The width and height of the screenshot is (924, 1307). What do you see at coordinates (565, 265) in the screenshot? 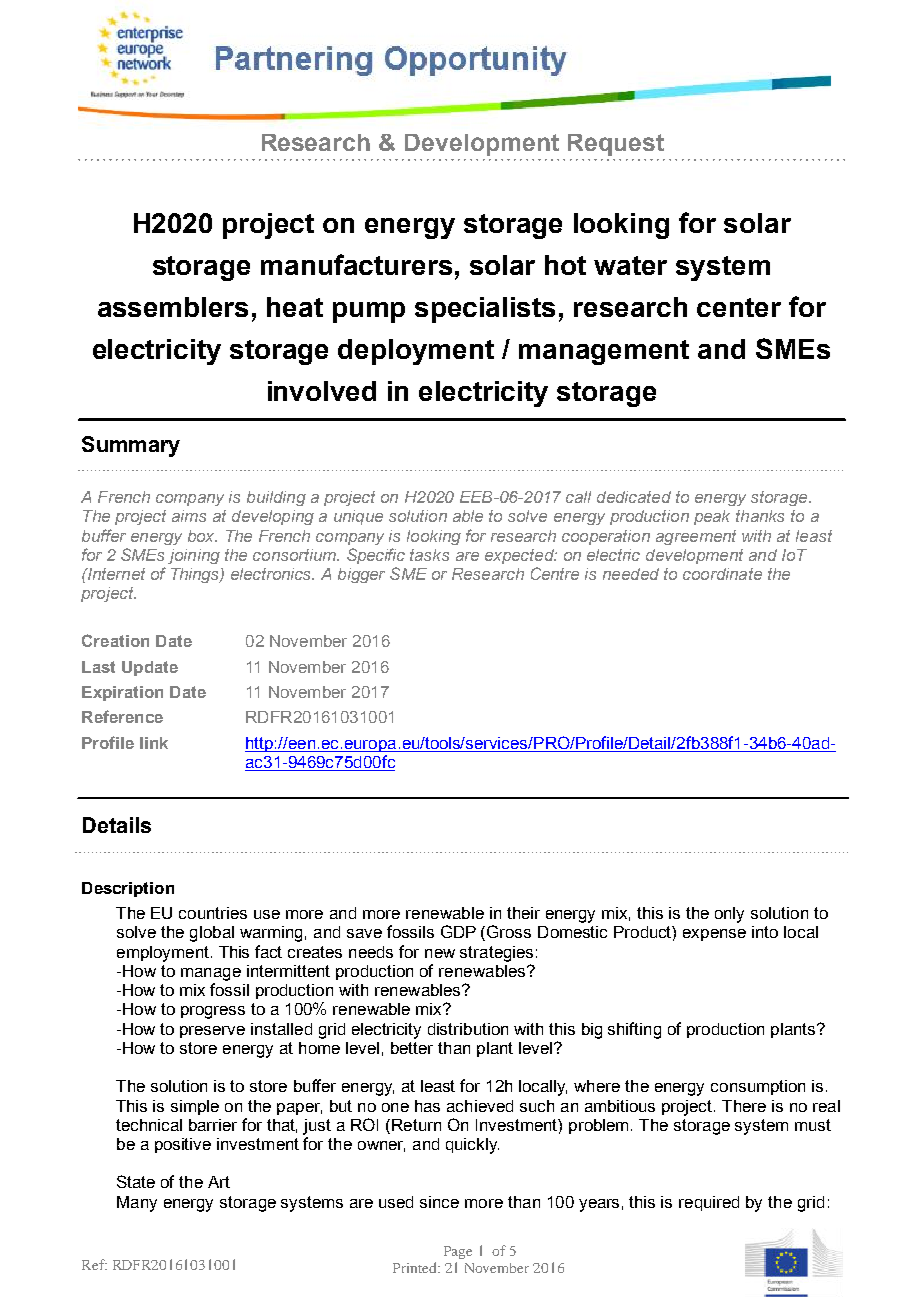
I see `hot` at bounding box center [565, 265].
